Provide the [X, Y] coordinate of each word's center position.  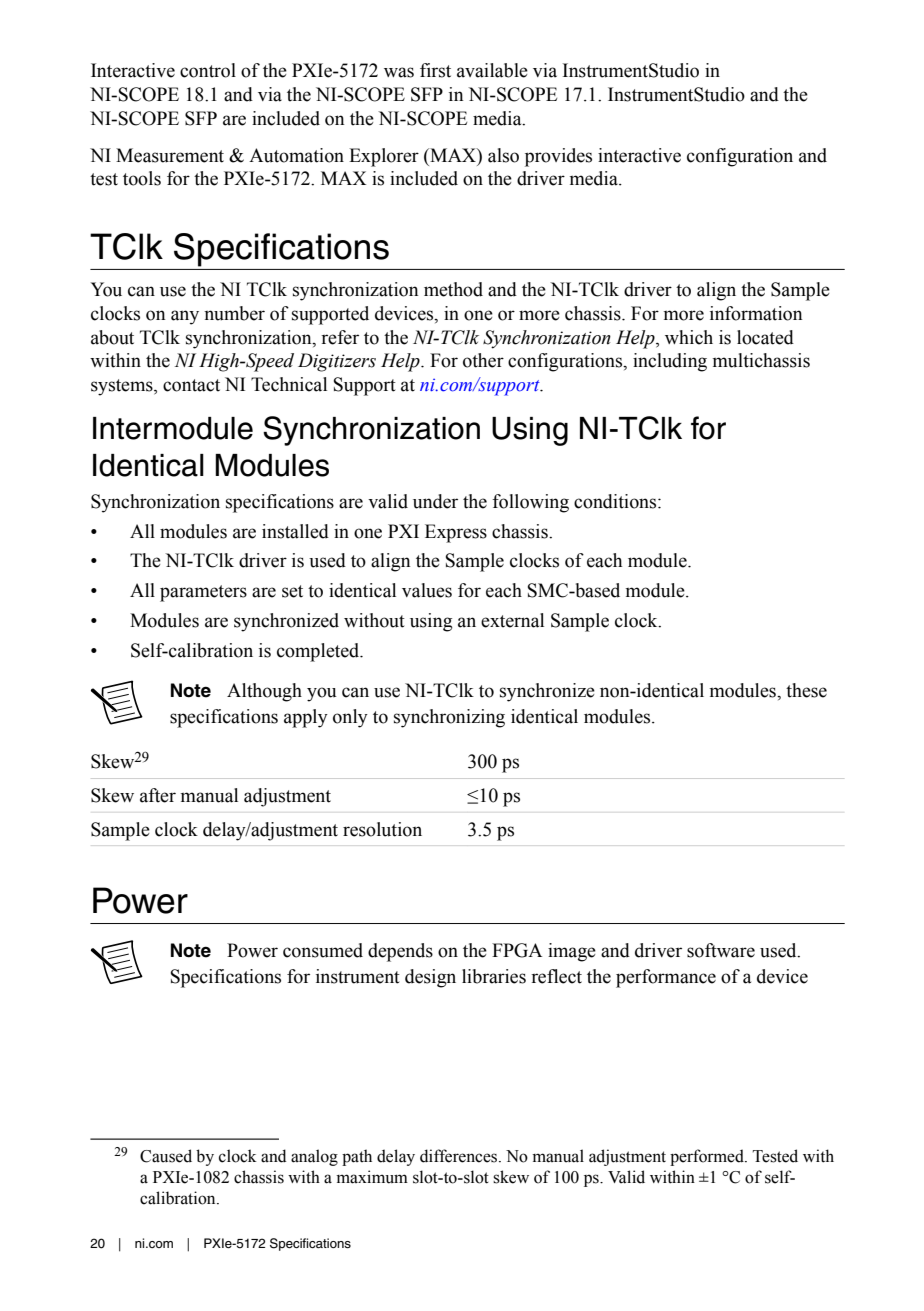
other [483, 360]
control [208, 70]
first [435, 70]
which [689, 337]
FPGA [517, 950]
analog [314, 1157]
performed [708, 1157]
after [158, 795]
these [806, 690]
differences [460, 1156]
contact [191, 385]
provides [558, 157]
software [721, 950]
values [427, 590]
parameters [203, 593]
